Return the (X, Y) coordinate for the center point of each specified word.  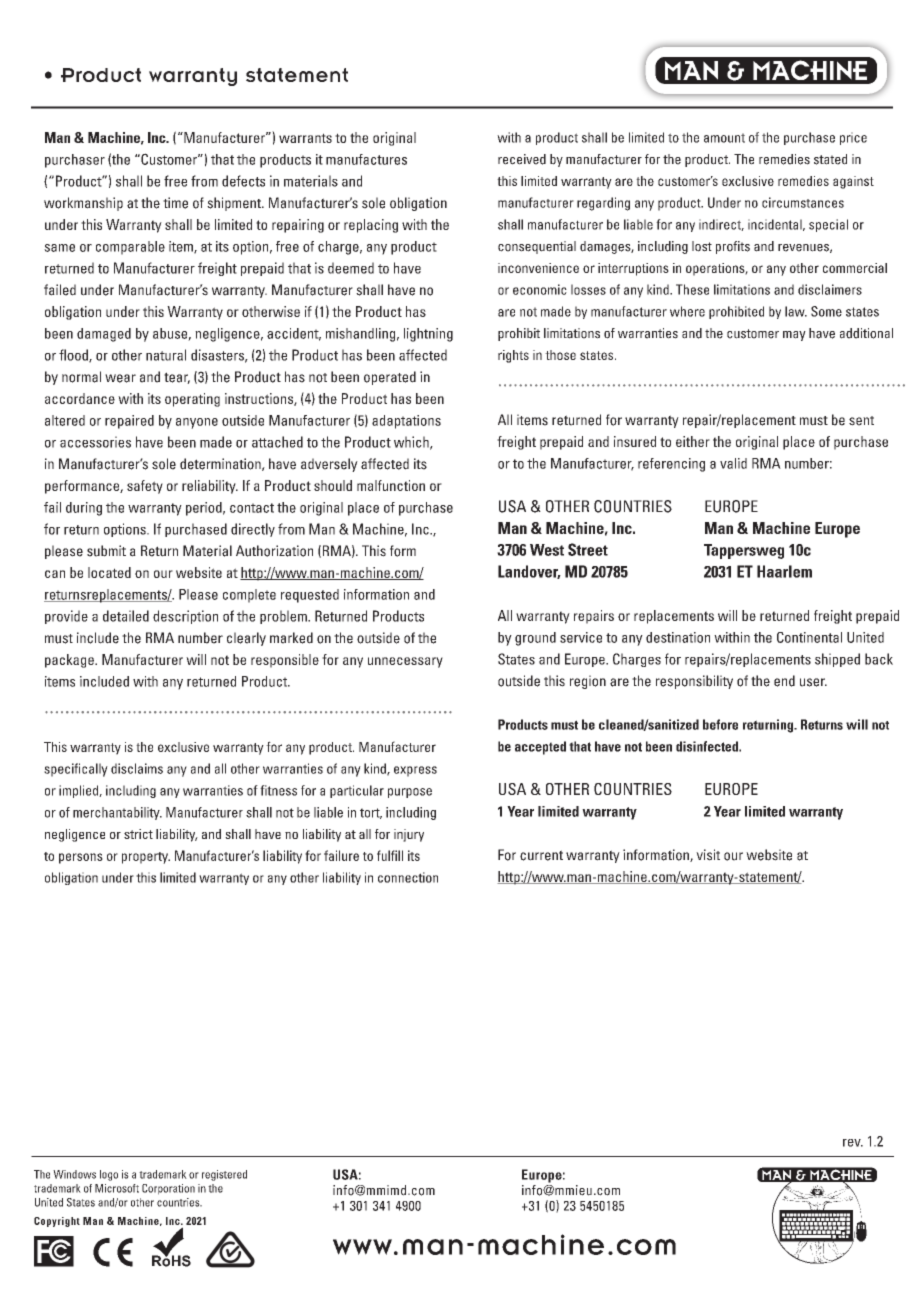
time (175, 203)
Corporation (168, 1189)
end (784, 681)
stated (830, 159)
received (522, 159)
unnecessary (405, 662)
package (70, 661)
